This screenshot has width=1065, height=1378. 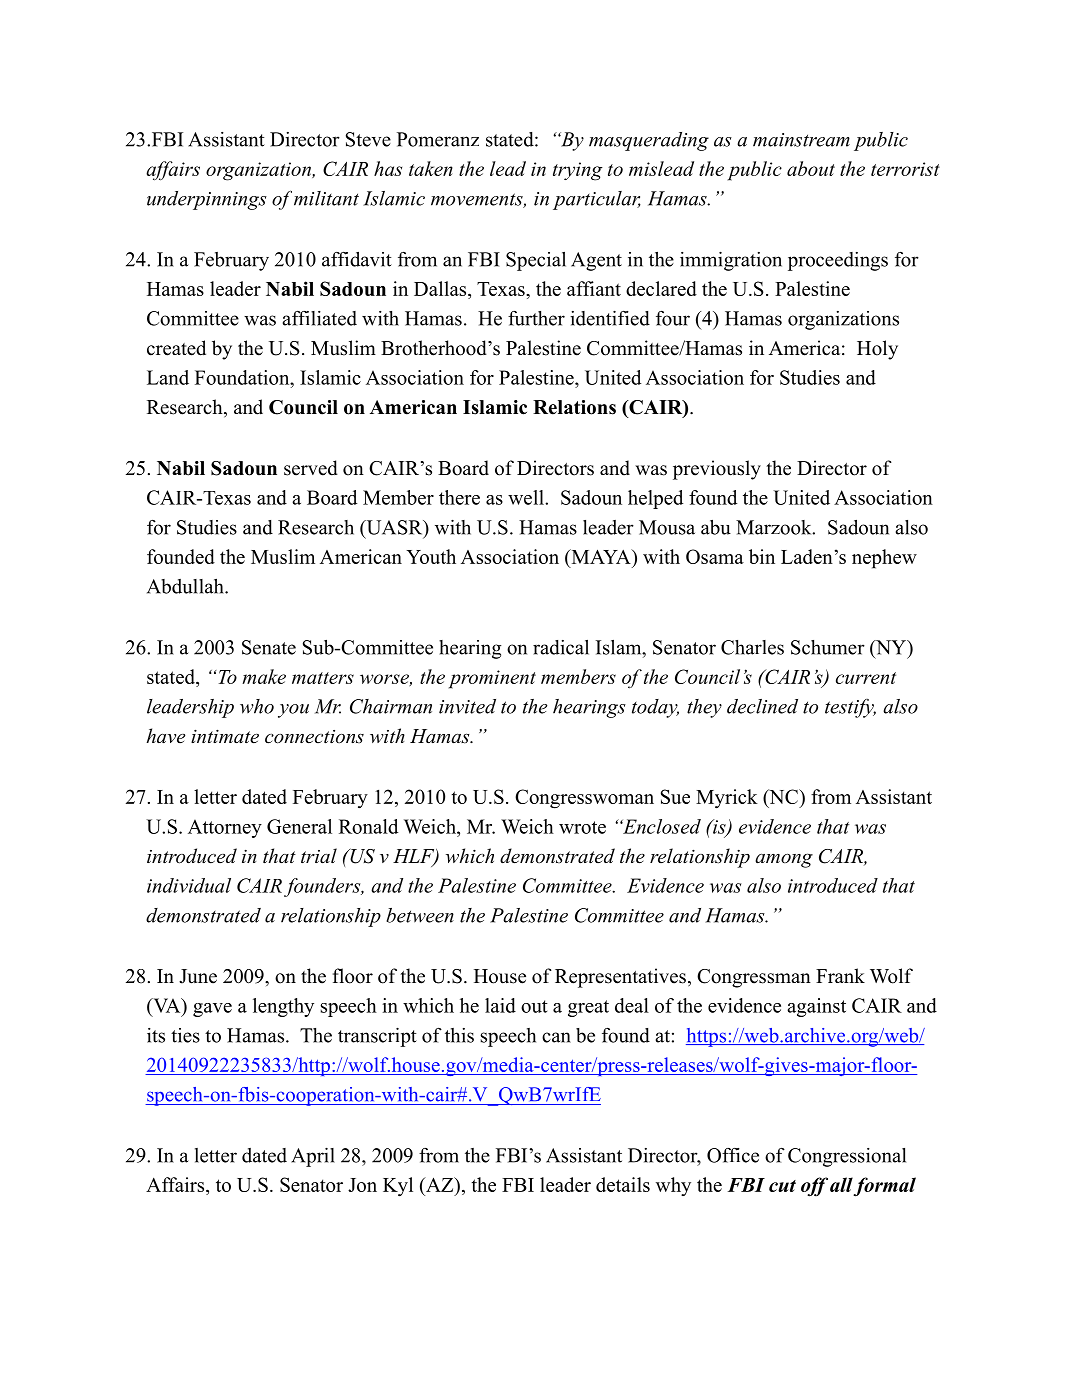 I want to click on served, so click(x=311, y=468).
